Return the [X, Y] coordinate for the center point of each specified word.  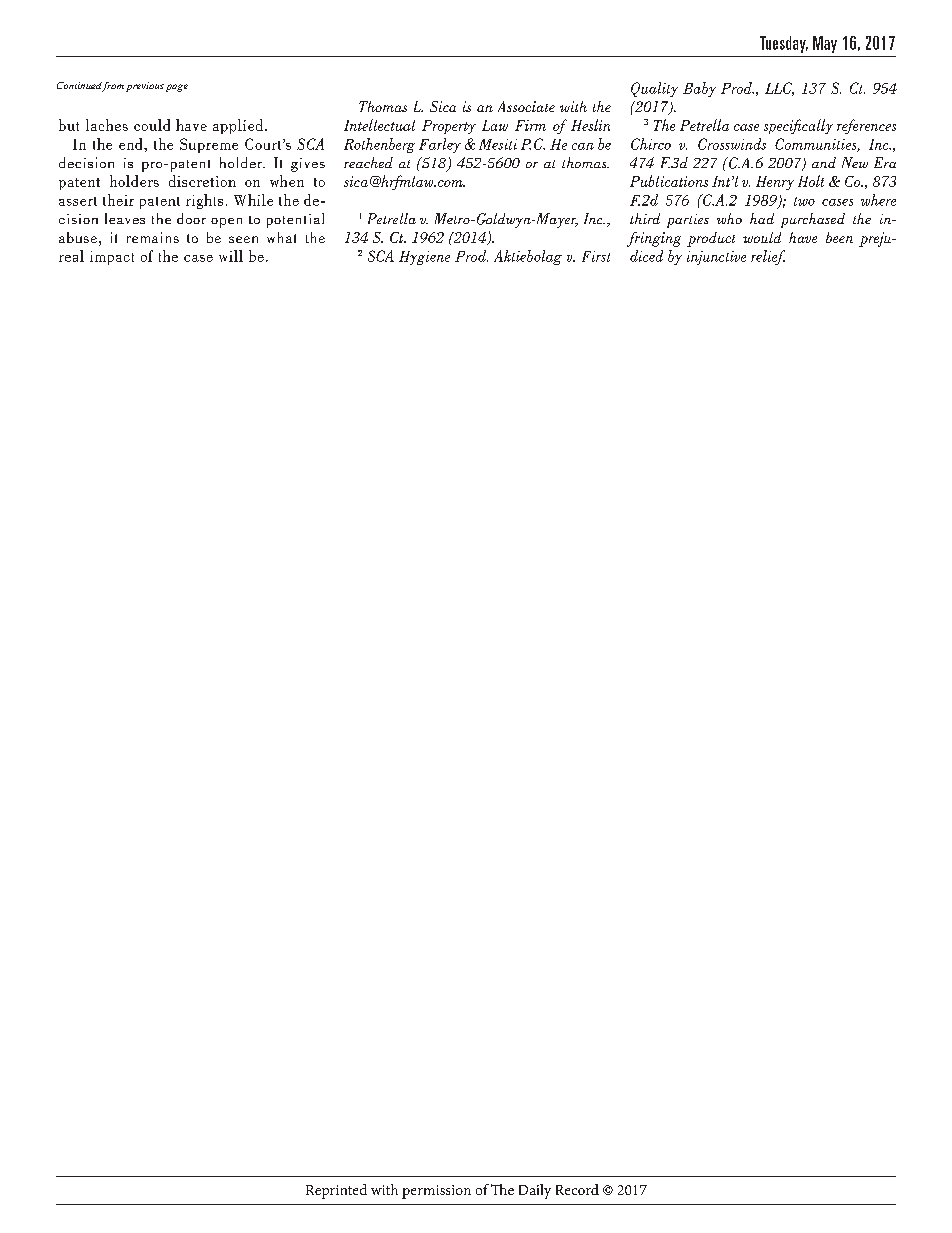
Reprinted [336, 1191]
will [231, 256]
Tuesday [784, 44]
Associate [526, 106]
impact [112, 258]
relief [768, 257]
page [177, 88]
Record [577, 1189]
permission [436, 1192]
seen [243, 239]
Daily [535, 1191]
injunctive [716, 258]
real [71, 256]
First [596, 256]
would [762, 237]
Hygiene [424, 258]
